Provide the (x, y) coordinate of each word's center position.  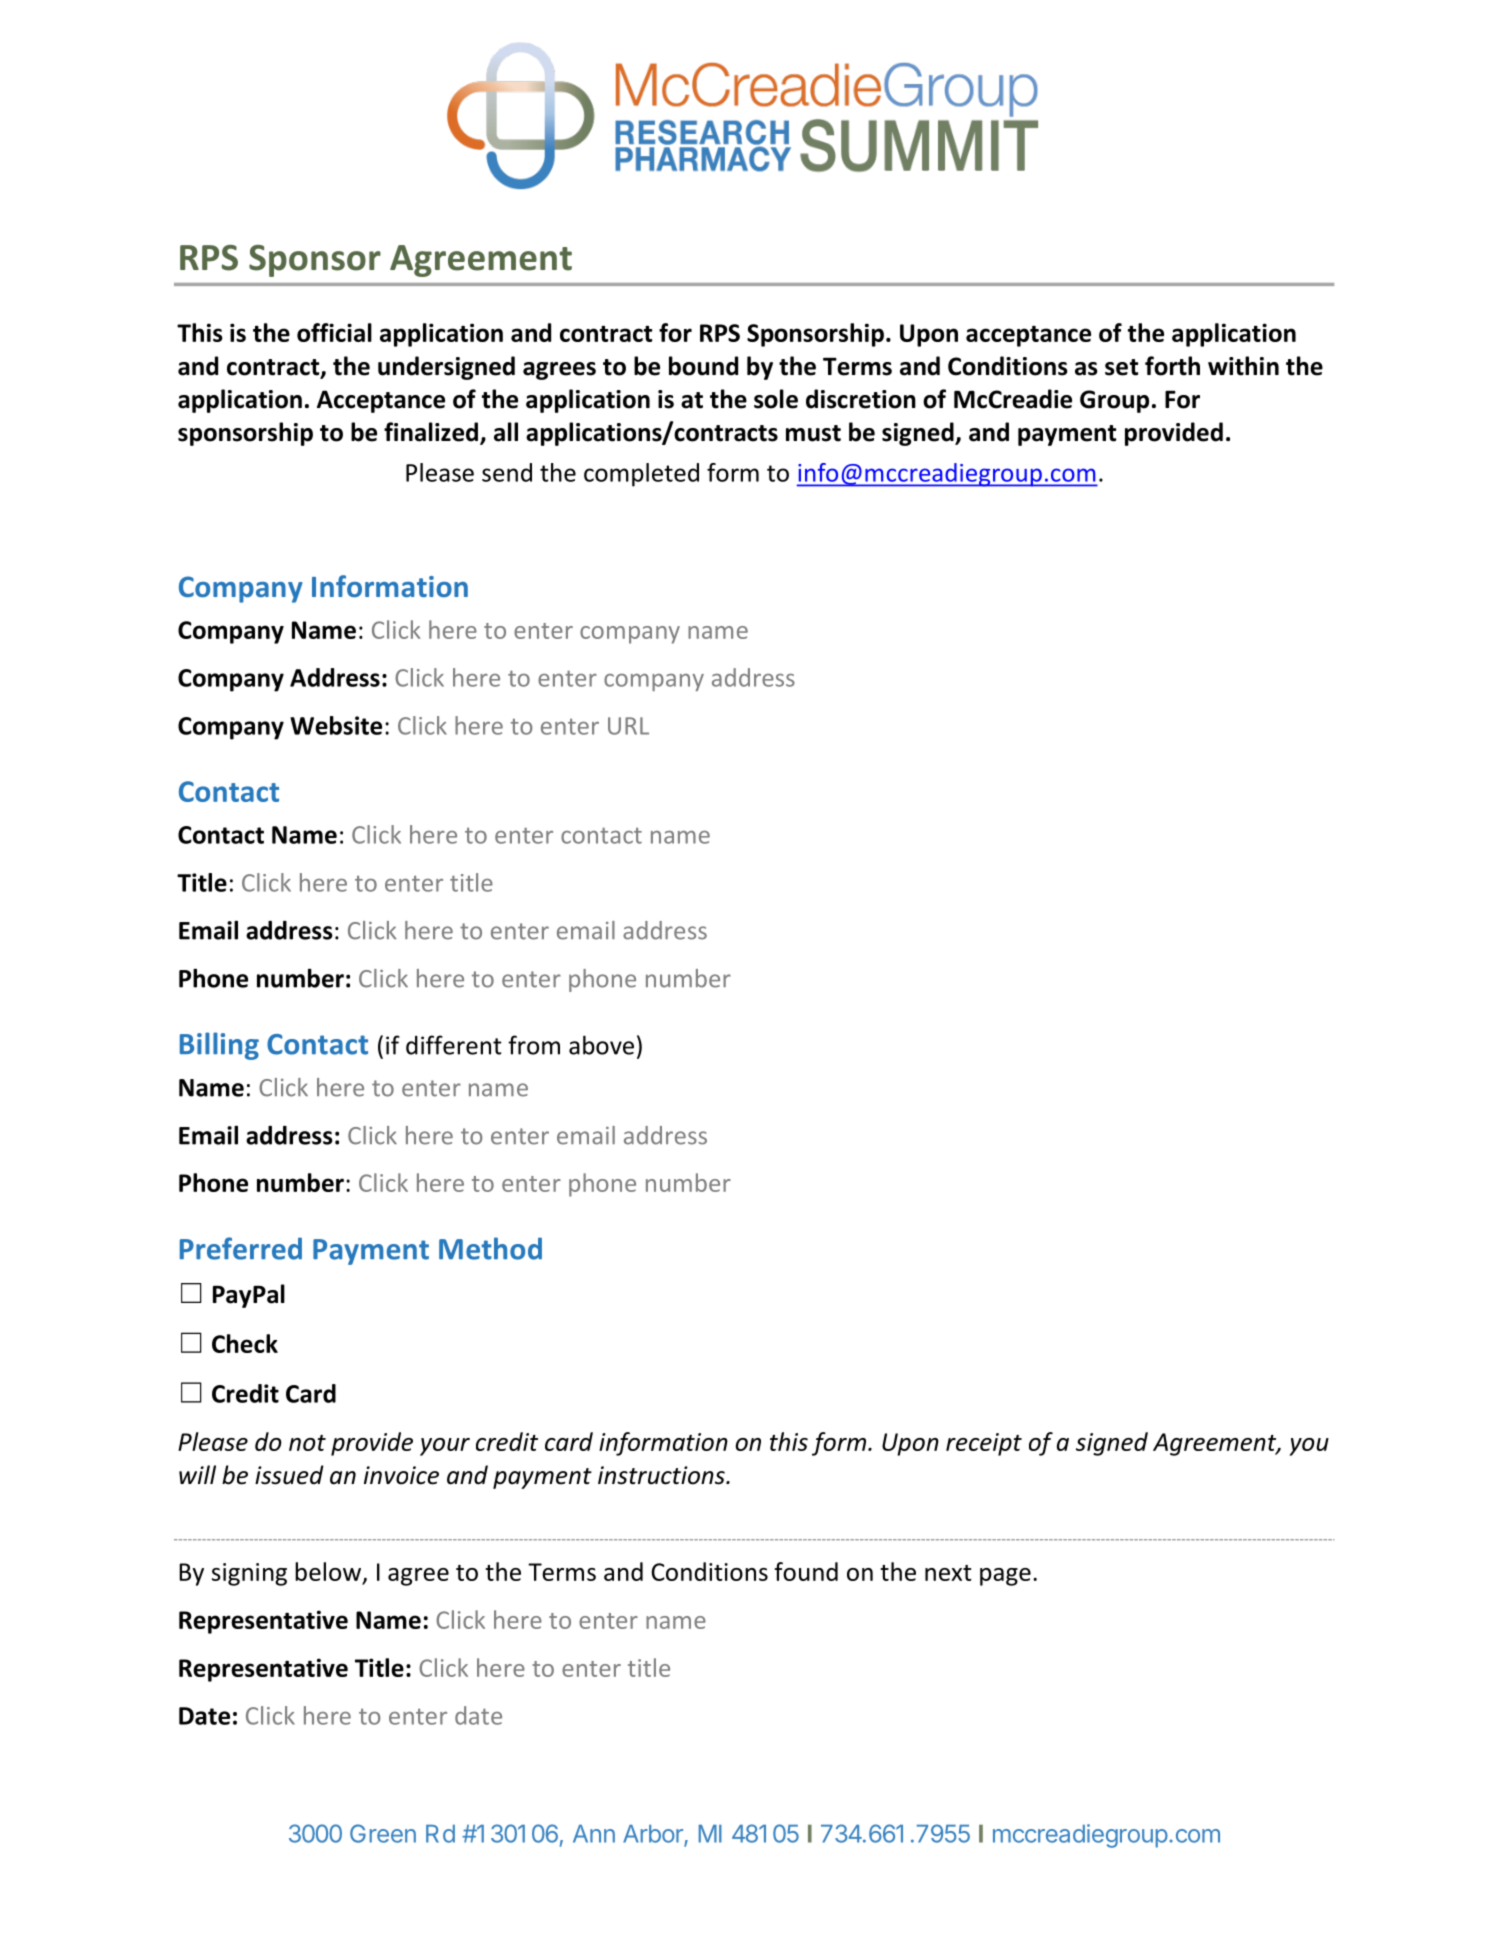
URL (628, 726)
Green (383, 1833)
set (1121, 367)
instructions (662, 1475)
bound (703, 366)
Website (336, 725)
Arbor (653, 1834)
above (601, 1045)
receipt (984, 1444)
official (334, 332)
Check (245, 1343)
